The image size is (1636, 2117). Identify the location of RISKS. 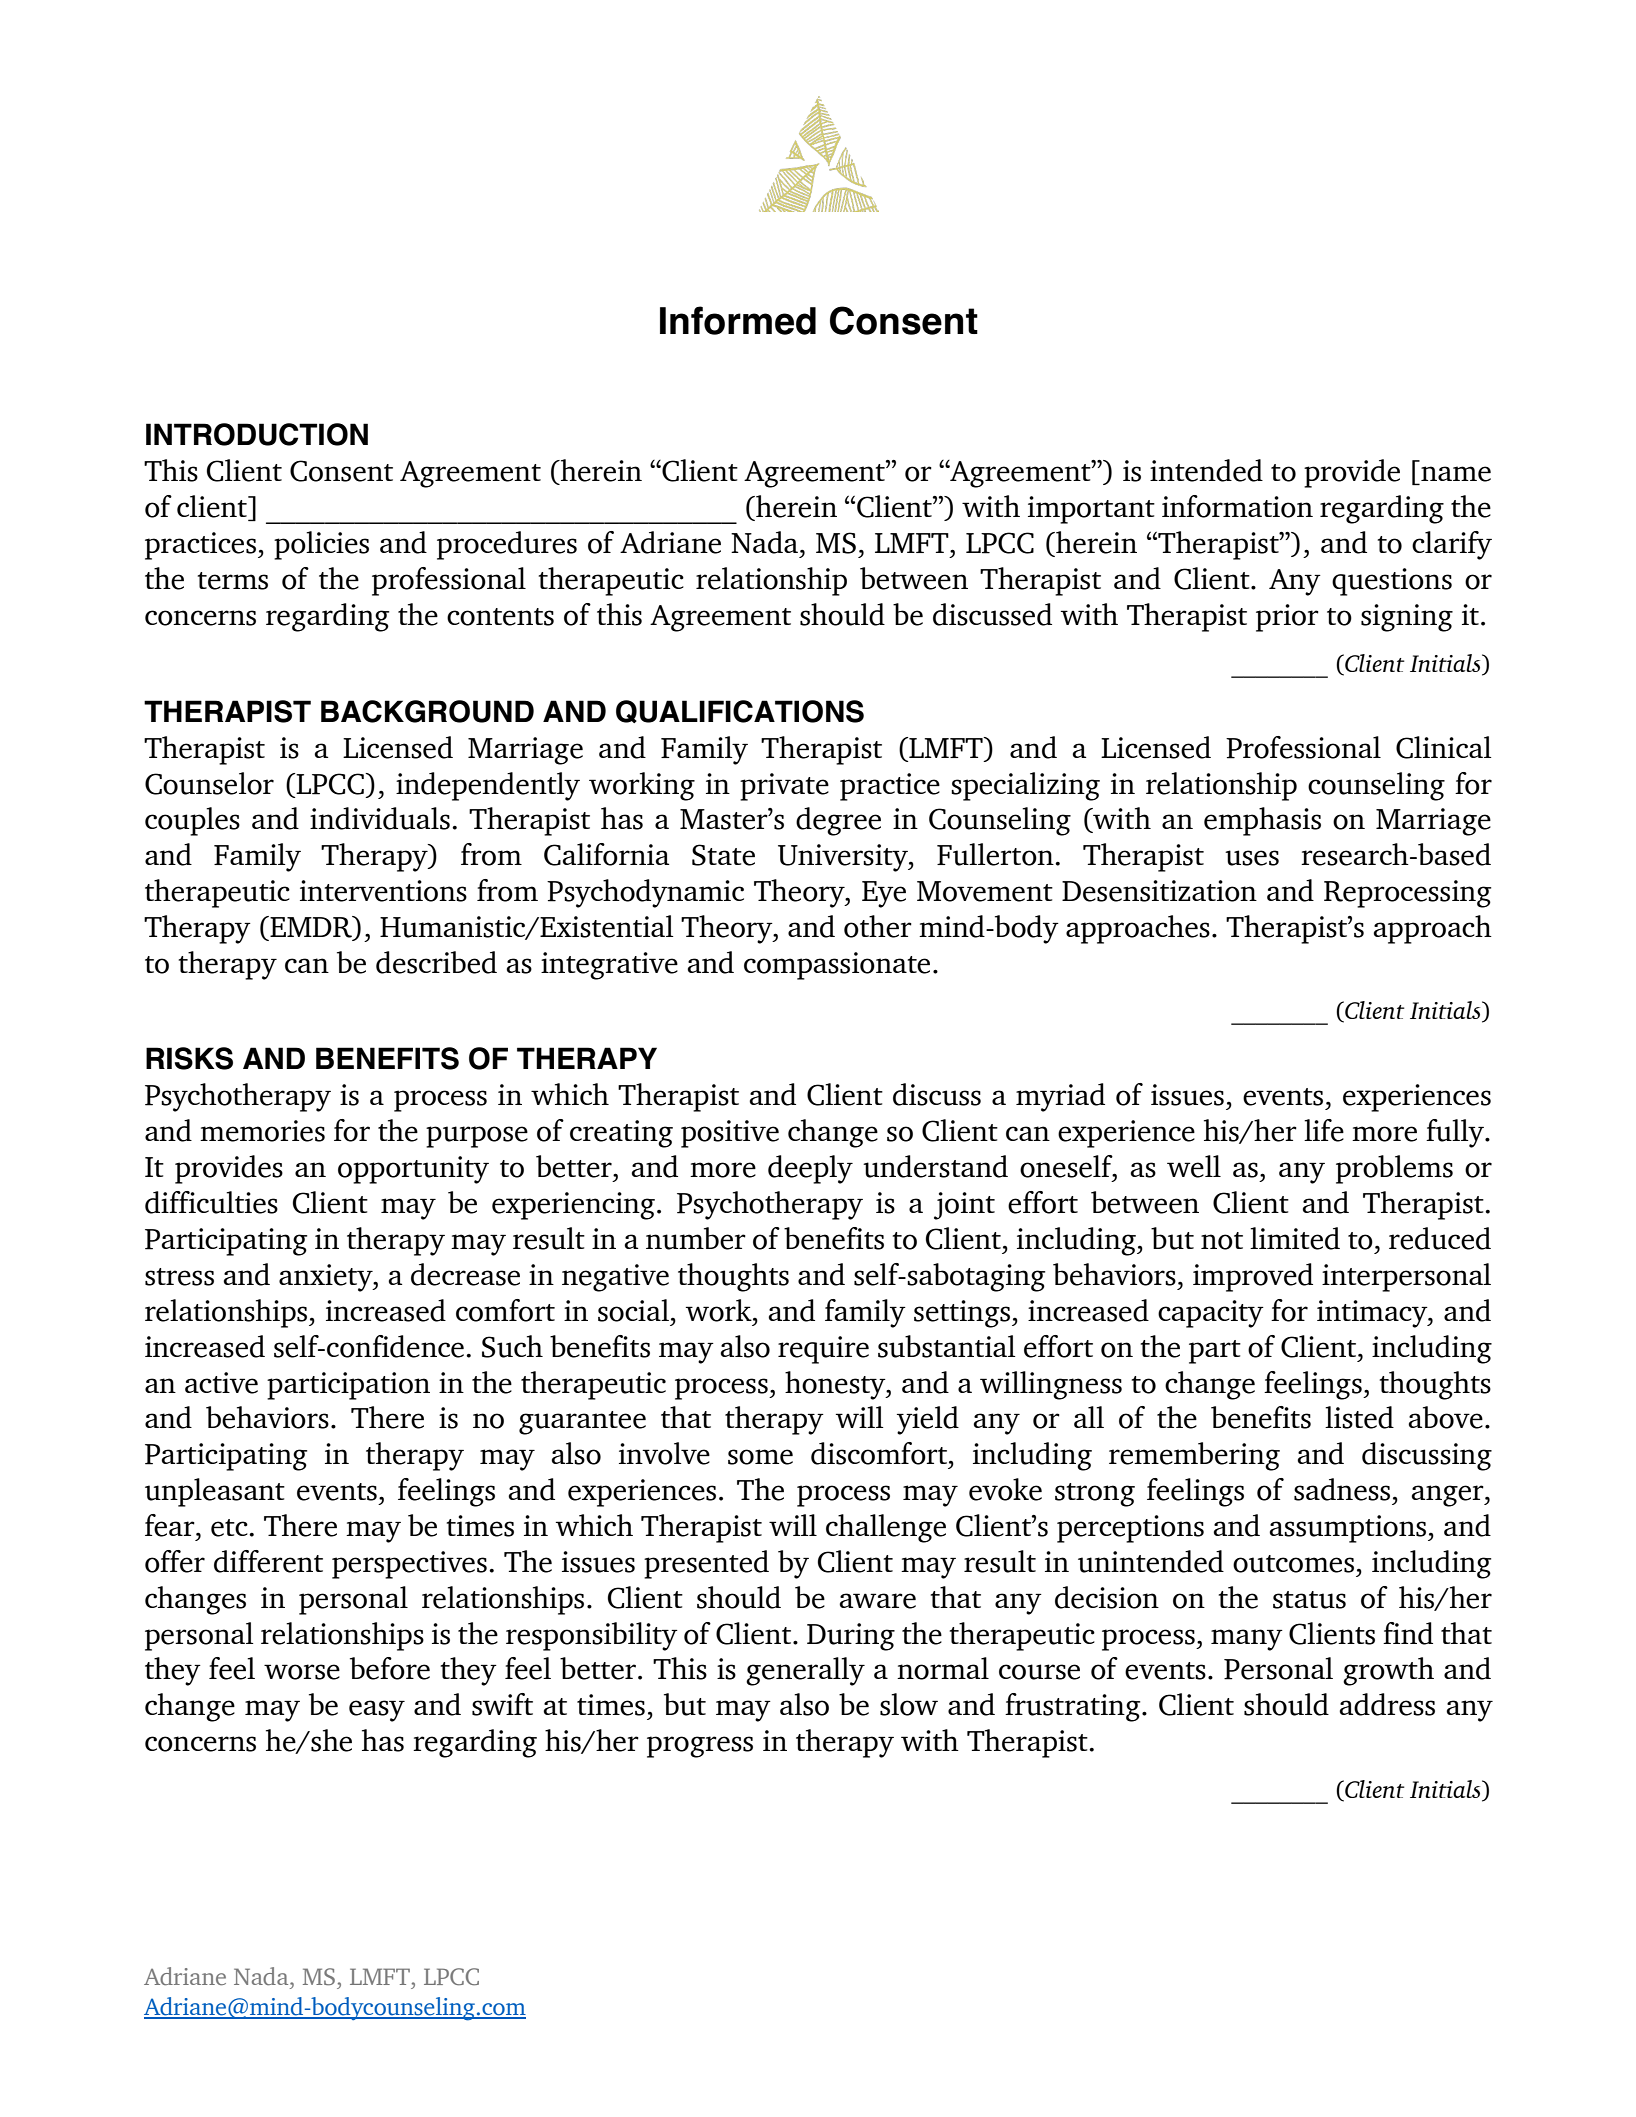
(189, 1058).
